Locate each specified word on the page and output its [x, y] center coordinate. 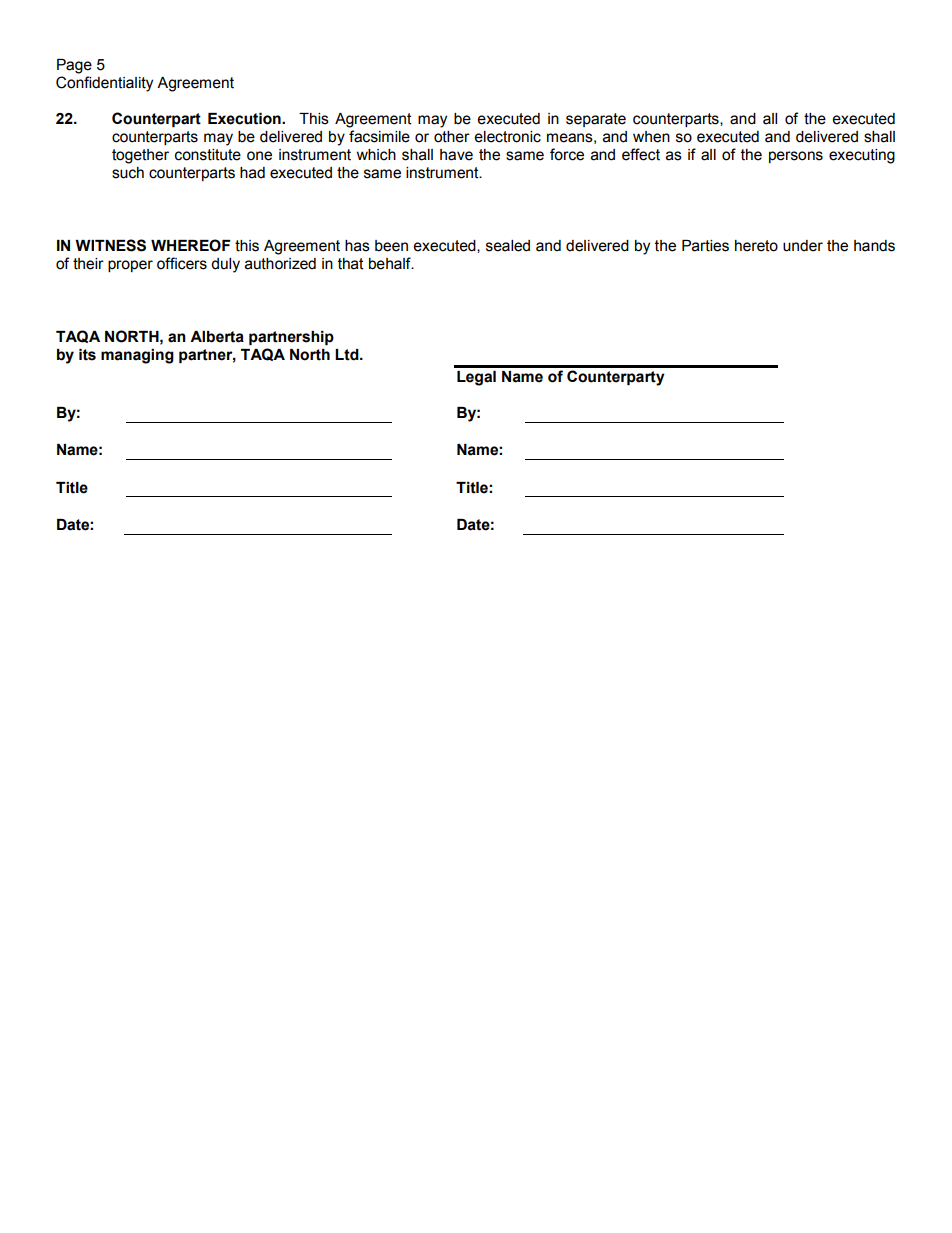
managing [137, 356]
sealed [508, 246]
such [128, 173]
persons [796, 157]
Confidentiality [104, 84]
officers [182, 263]
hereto [756, 246]
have [456, 155]
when [651, 137]
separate [596, 120]
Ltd [348, 355]
